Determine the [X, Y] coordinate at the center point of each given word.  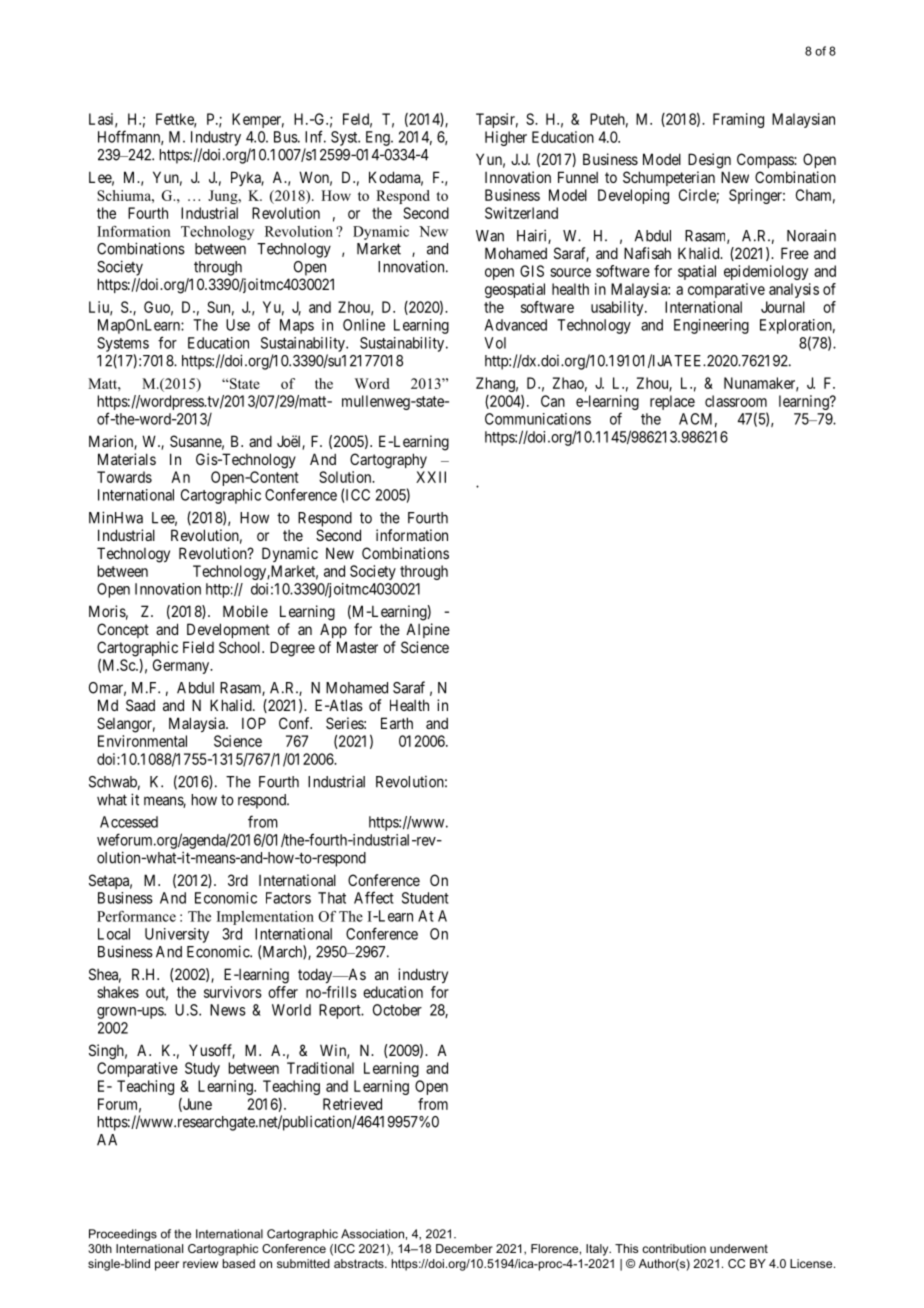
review [200, 1263]
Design [709, 161]
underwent [739, 1248]
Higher [506, 138]
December [464, 1248]
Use [238, 325]
